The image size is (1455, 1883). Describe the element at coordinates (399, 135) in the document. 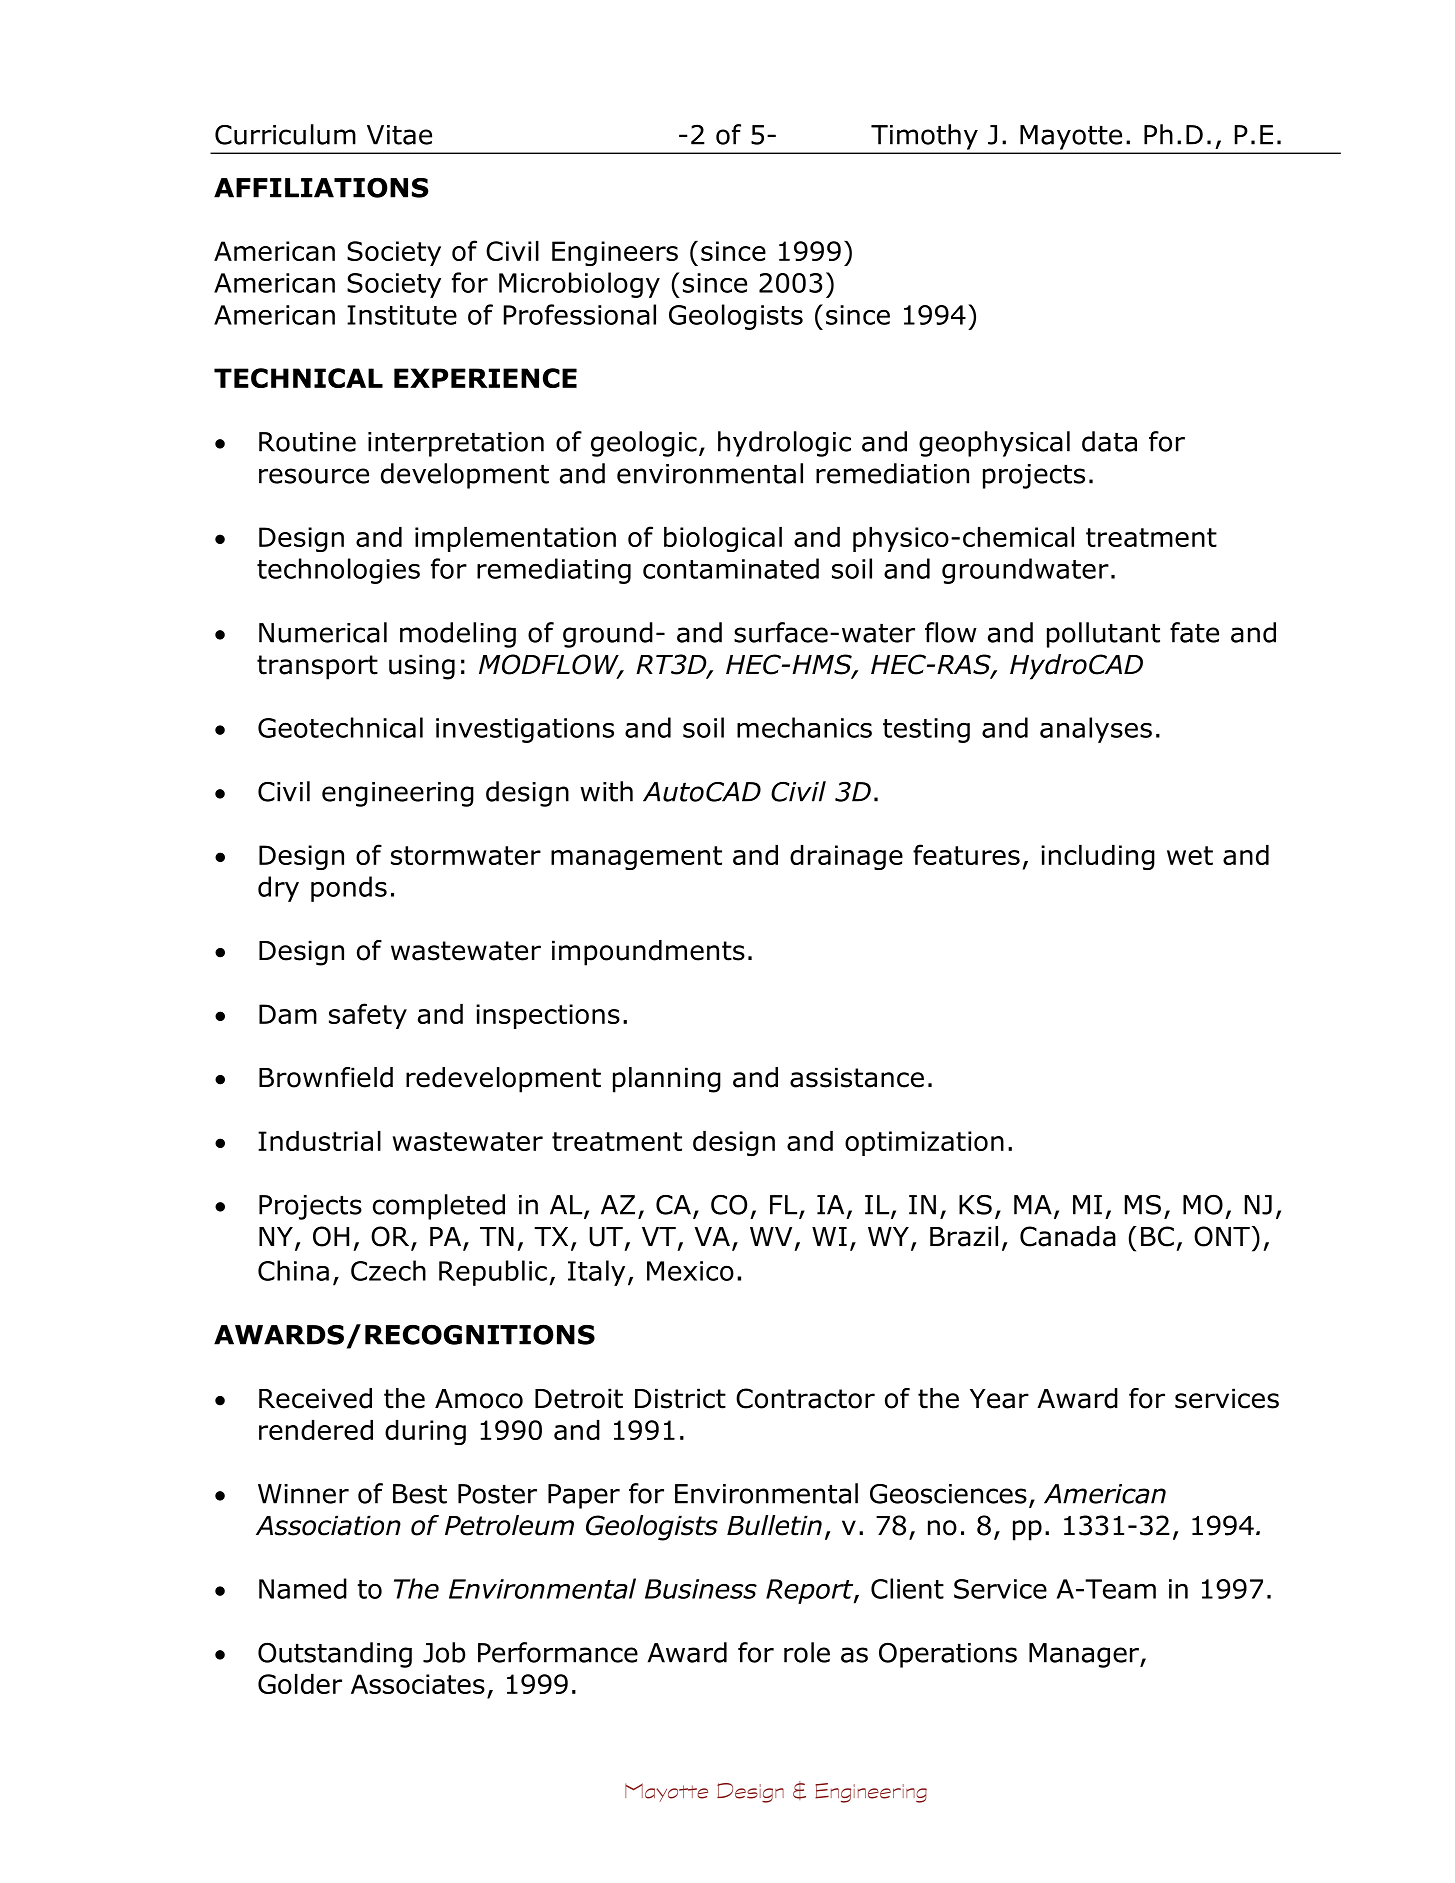

I see `Vitae` at that location.
